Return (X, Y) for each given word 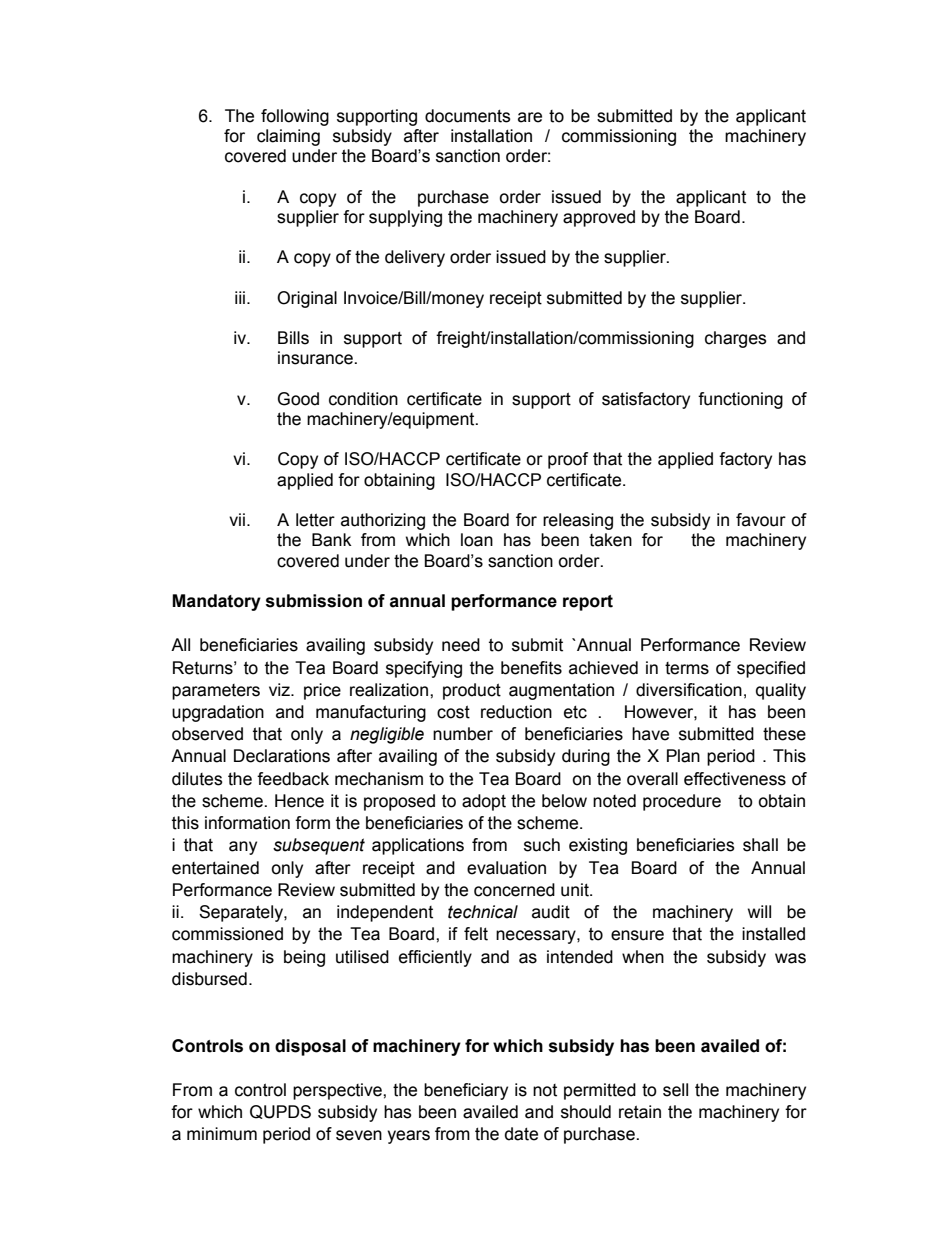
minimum (222, 1134)
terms (687, 668)
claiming (288, 137)
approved (599, 218)
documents (468, 116)
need (461, 645)
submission (313, 601)
